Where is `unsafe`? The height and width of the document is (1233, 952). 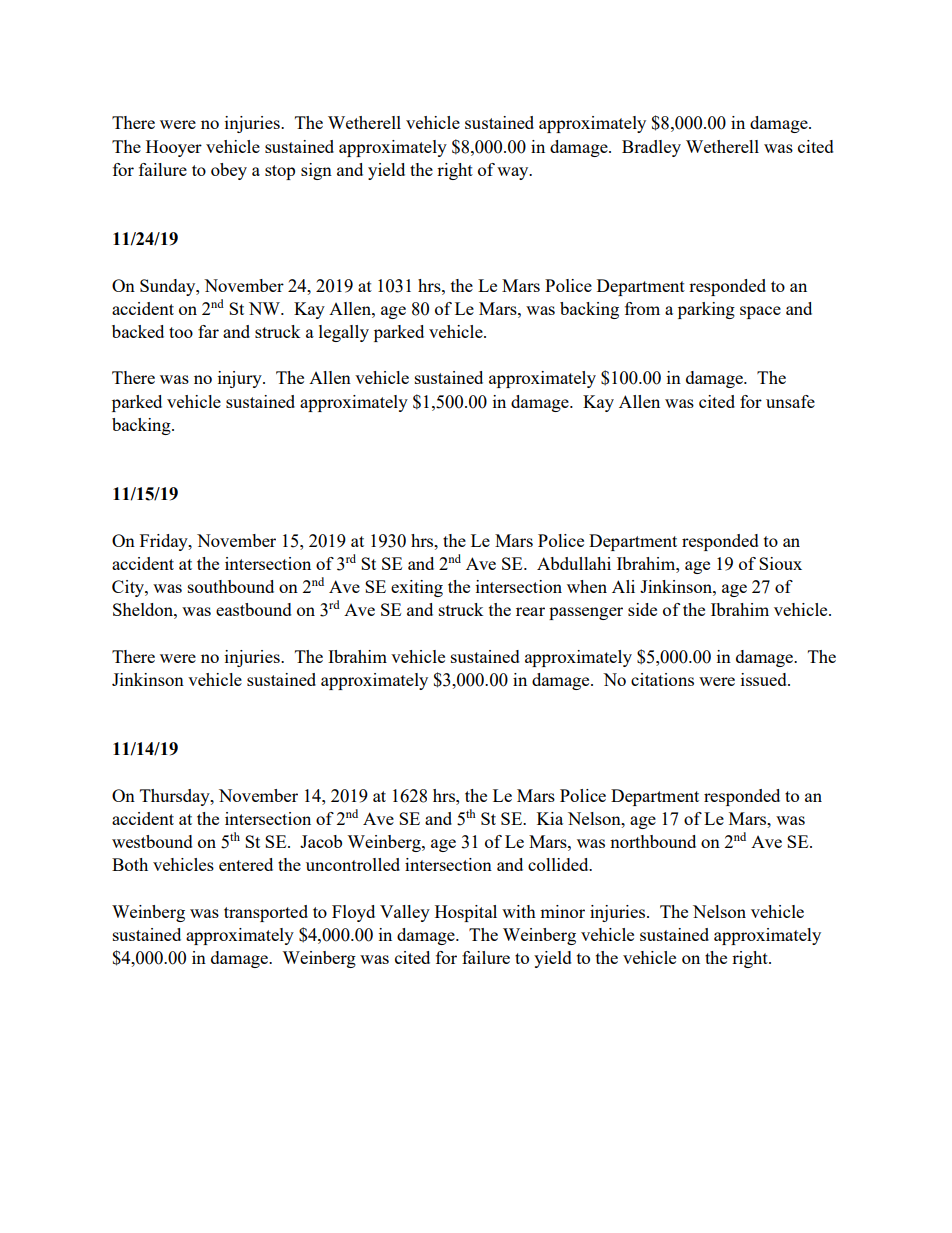
unsafe is located at coordinates (790, 401).
